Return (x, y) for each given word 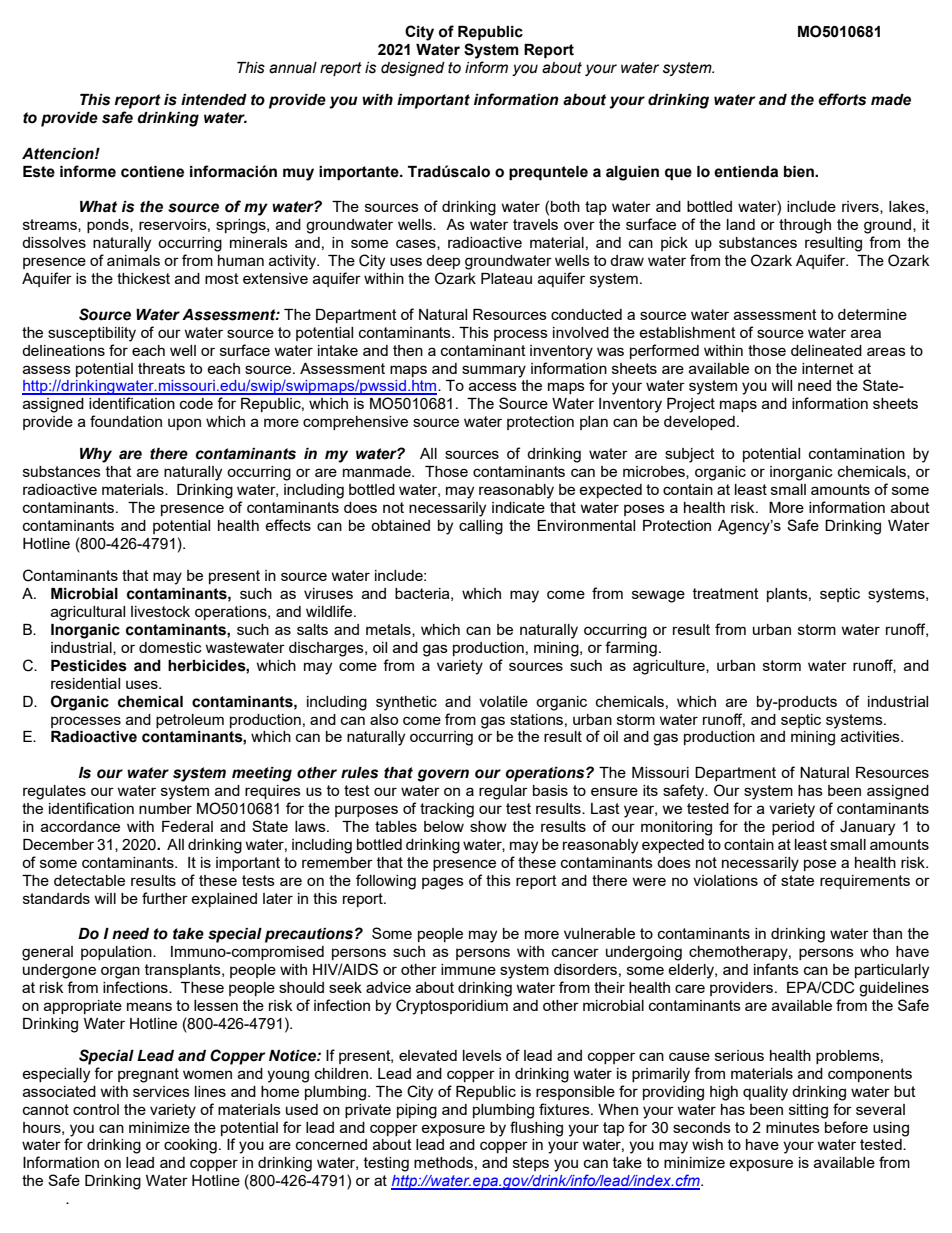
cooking (190, 1146)
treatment (726, 593)
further (165, 898)
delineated (826, 350)
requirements (865, 882)
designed (413, 69)
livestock (160, 611)
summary (494, 371)
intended (214, 100)
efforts (842, 99)
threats (161, 368)
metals (389, 630)
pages (443, 883)
